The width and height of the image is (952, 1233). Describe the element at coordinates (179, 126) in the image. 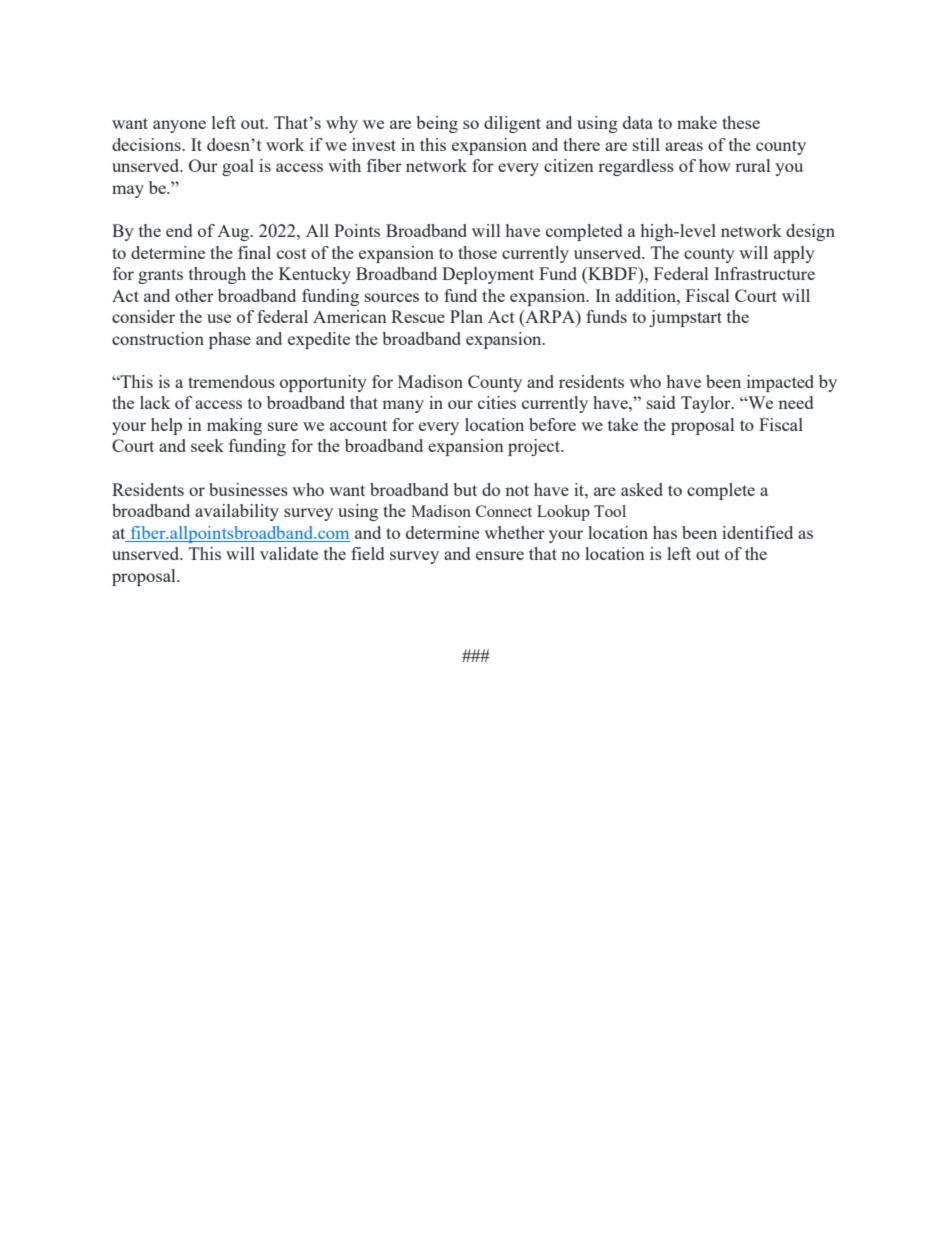

I see `anyone` at that location.
